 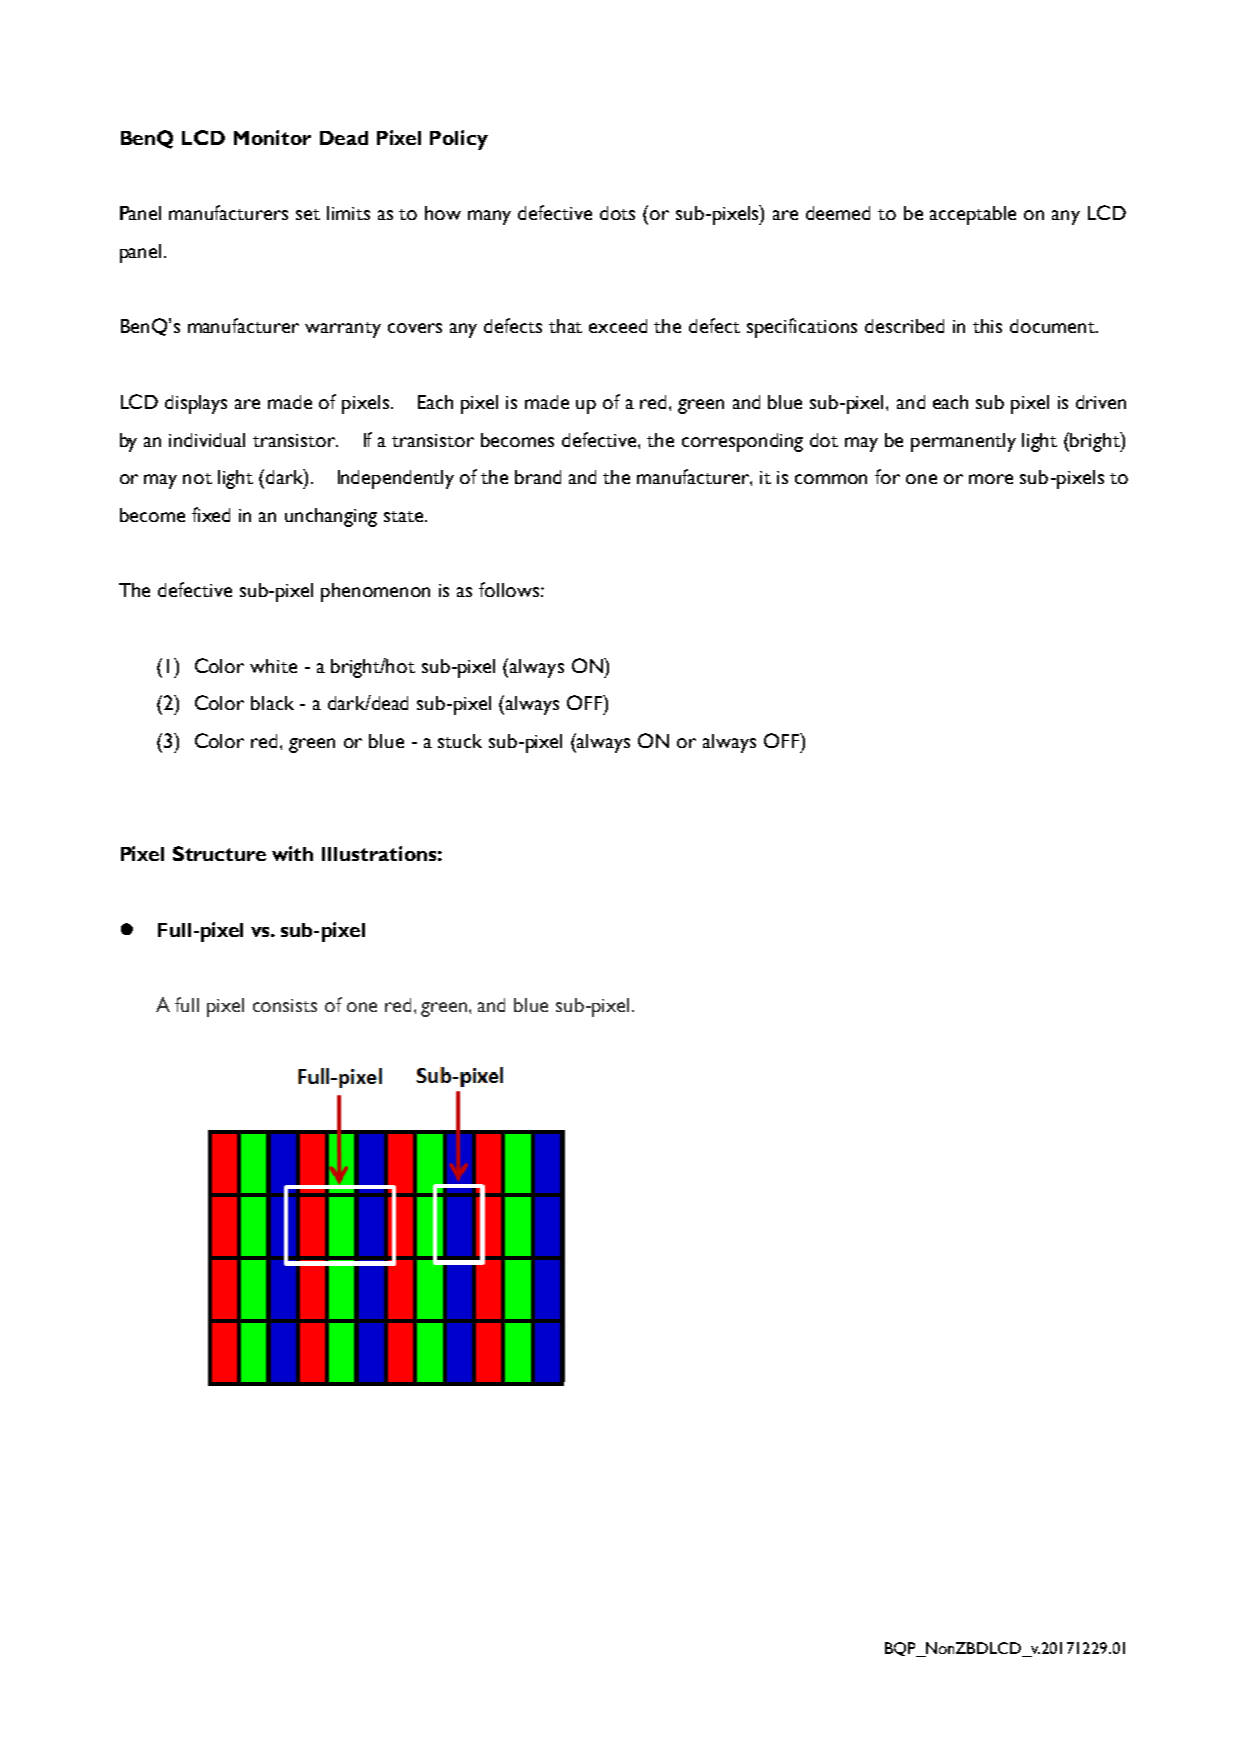 I want to click on phenomenon, so click(x=375, y=592).
